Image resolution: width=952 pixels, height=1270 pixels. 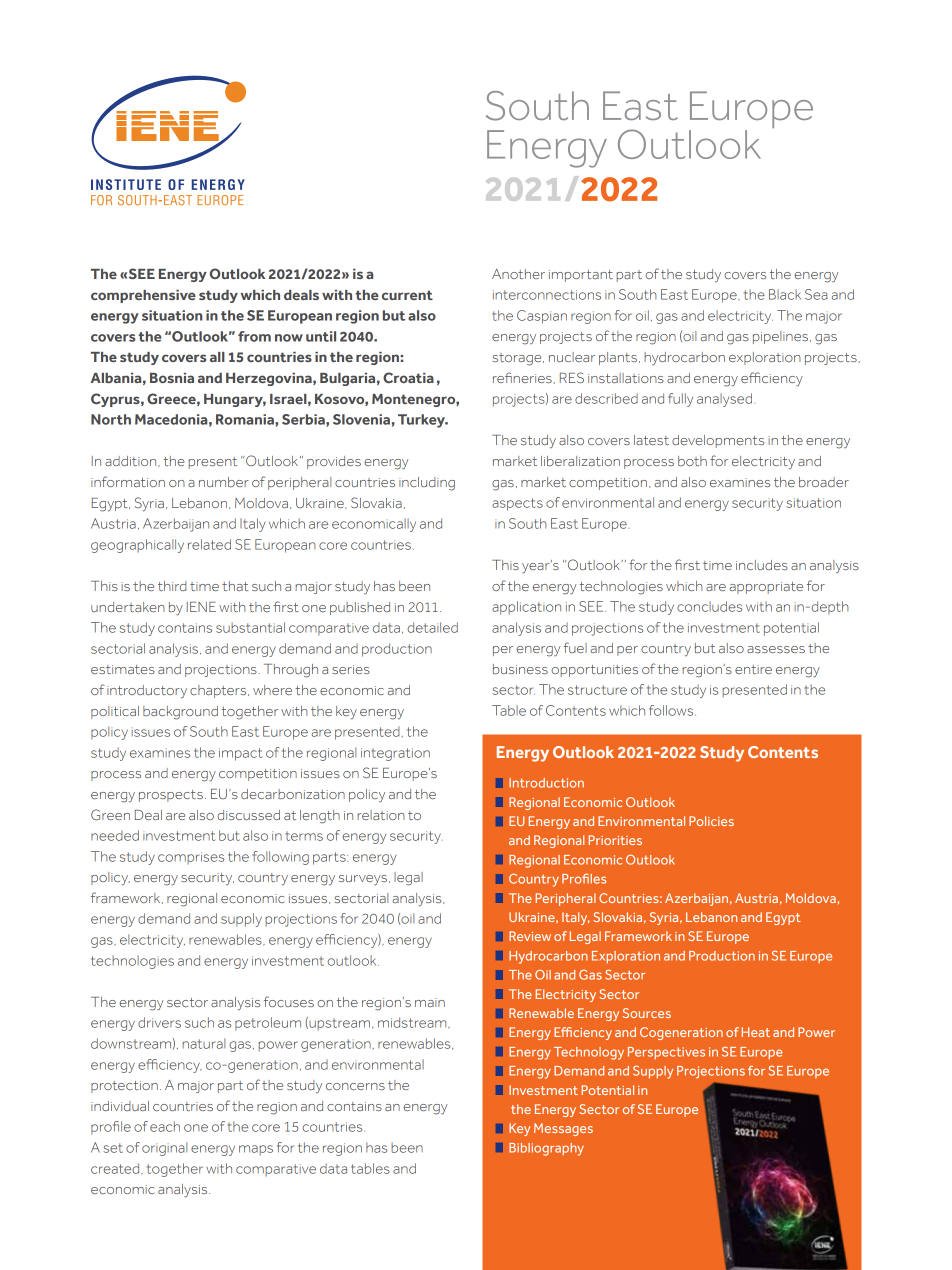 I want to click on drivers, so click(x=159, y=1022).
